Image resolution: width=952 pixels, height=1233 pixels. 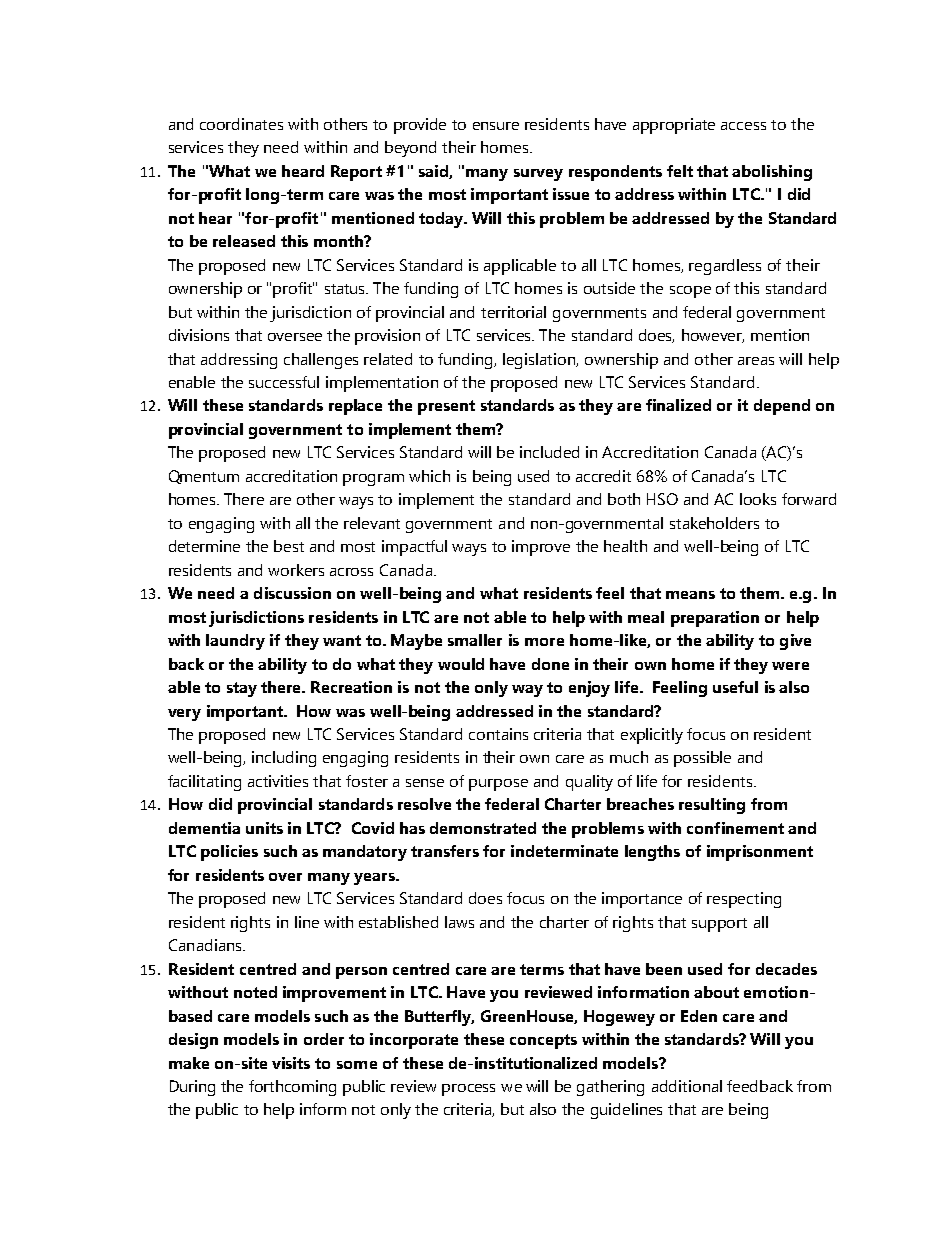 What do you see at coordinates (264, 828) in the document?
I see `units` at bounding box center [264, 828].
